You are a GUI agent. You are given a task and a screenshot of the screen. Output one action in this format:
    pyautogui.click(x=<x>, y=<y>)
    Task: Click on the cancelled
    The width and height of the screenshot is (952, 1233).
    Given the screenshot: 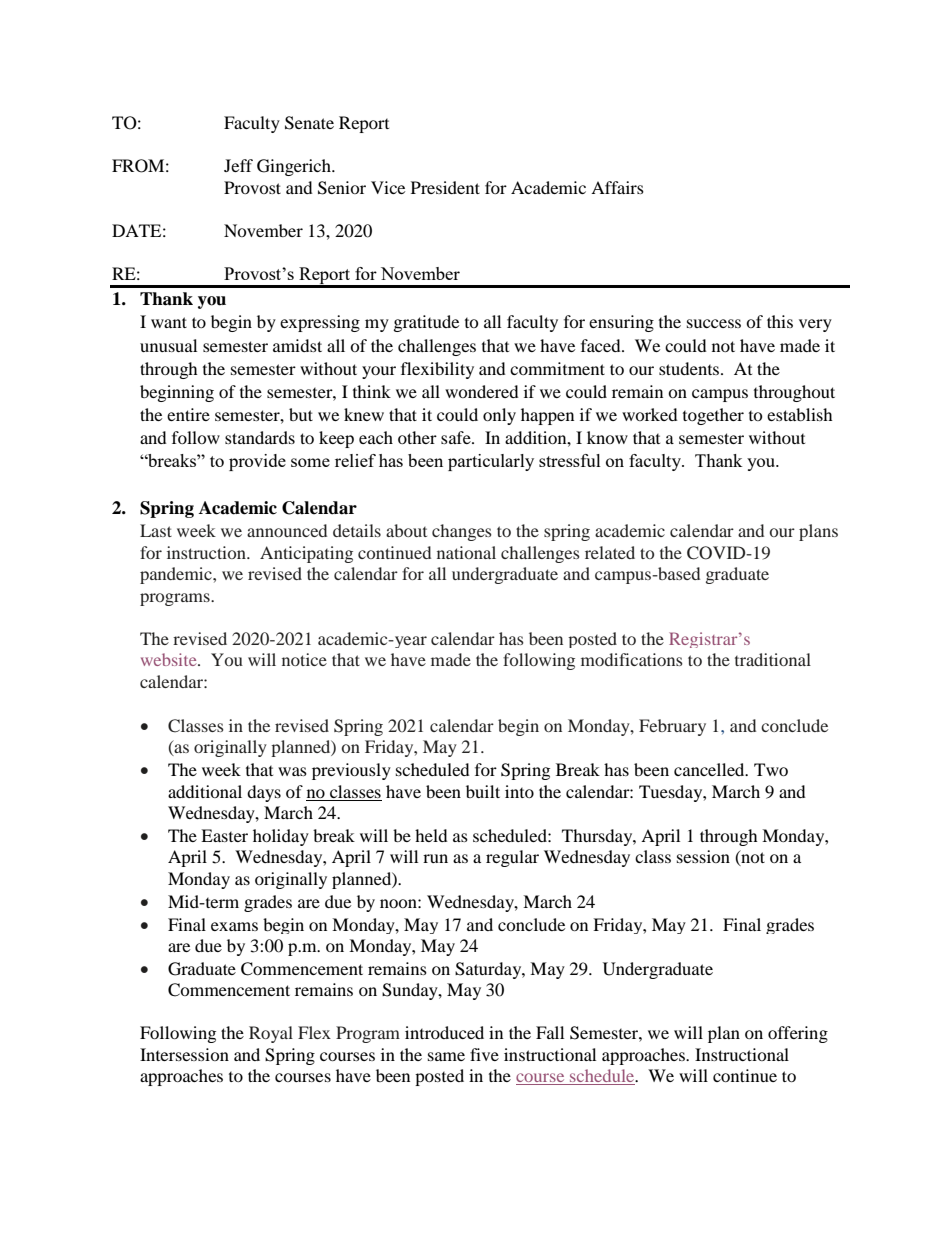 What is the action you would take?
    pyautogui.click(x=710, y=769)
